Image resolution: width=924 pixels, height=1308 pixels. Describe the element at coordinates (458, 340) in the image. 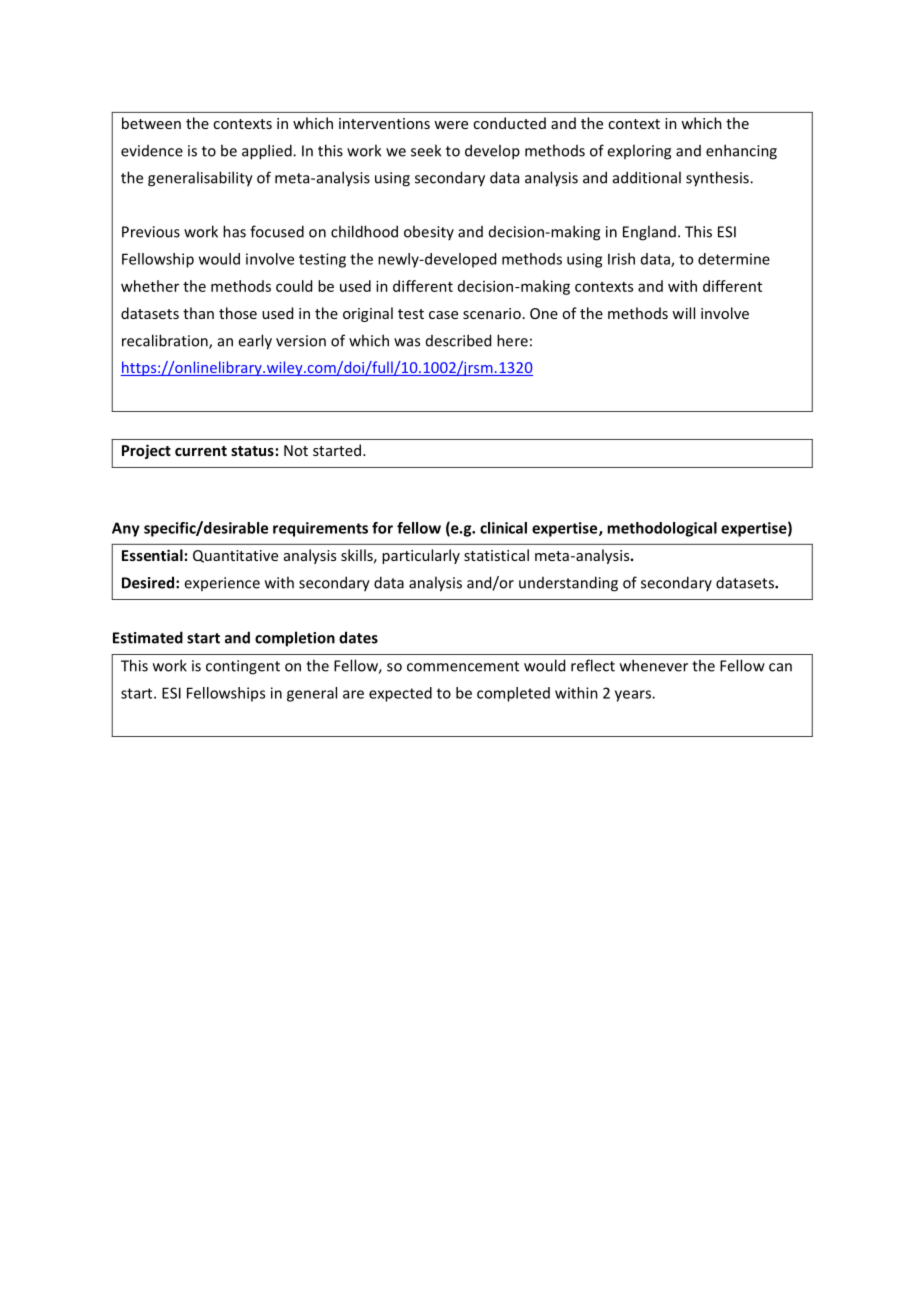

I see `described` at that location.
